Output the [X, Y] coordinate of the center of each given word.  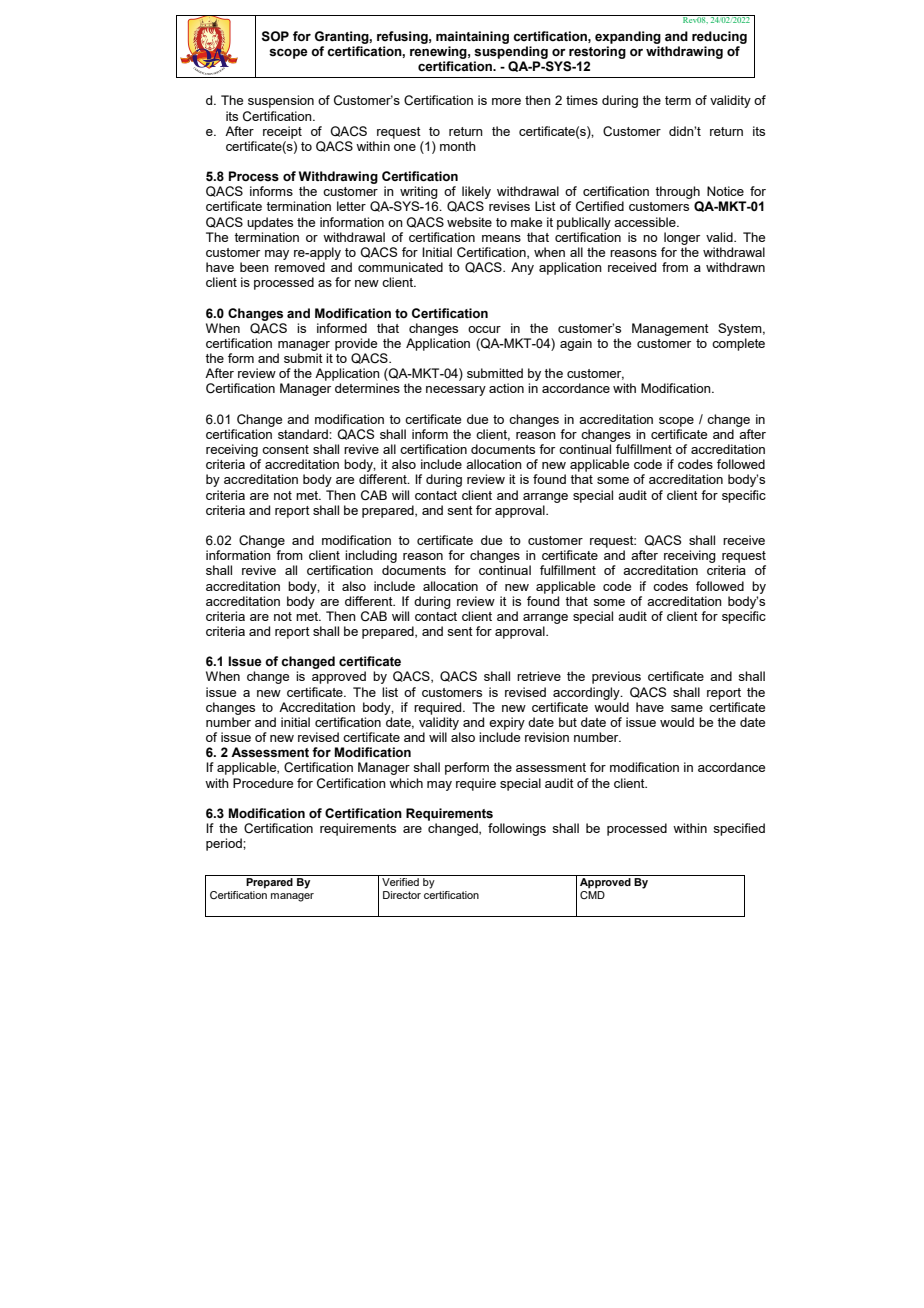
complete [738, 344]
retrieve [539, 676]
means [501, 238]
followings [517, 829]
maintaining [472, 37]
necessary [456, 391]
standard [304, 434]
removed [300, 267]
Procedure [263, 783]
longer [682, 238]
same [687, 708]
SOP [275, 36]
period [225, 844]
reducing [719, 37]
